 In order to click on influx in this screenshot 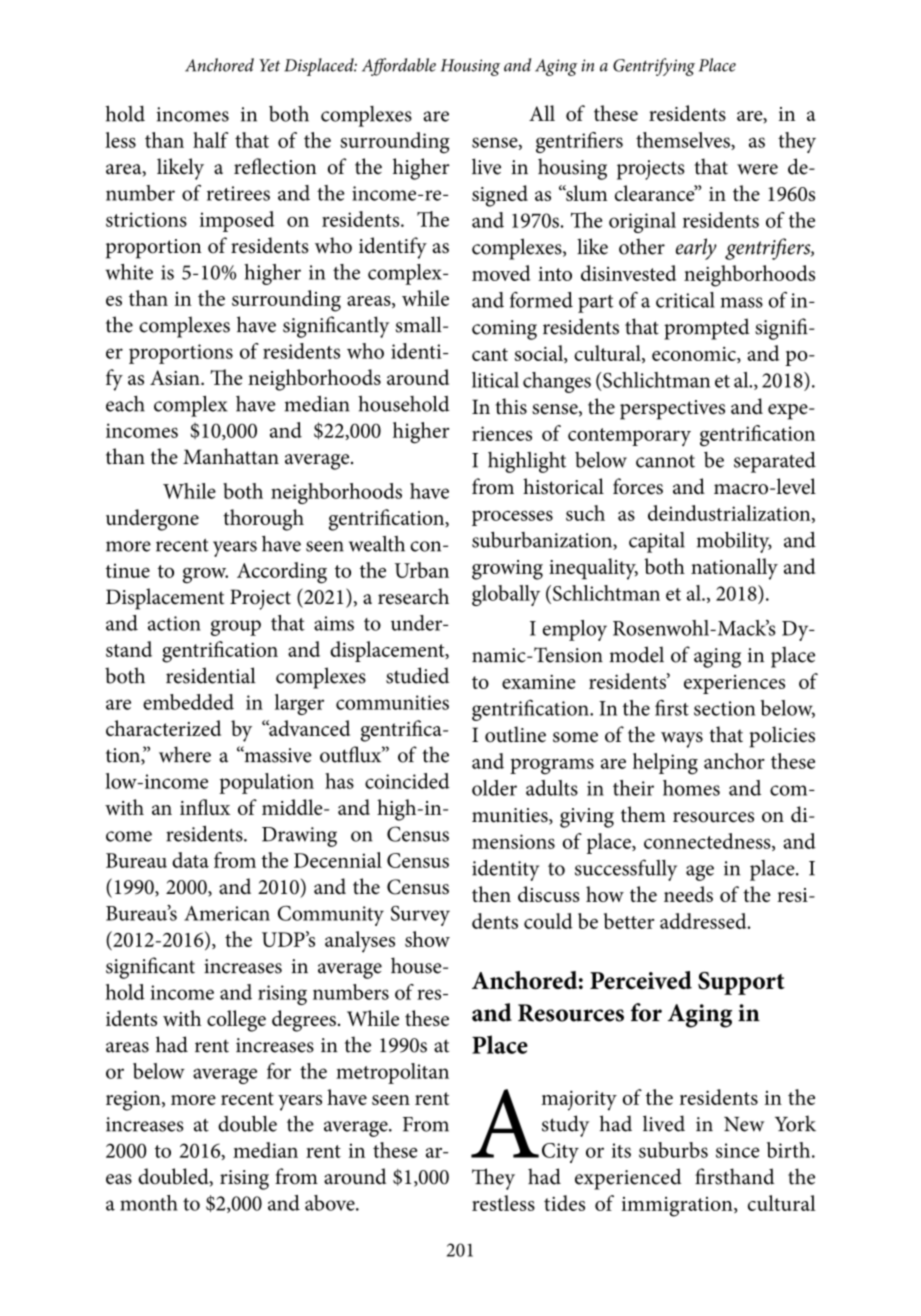, I will do `click(205, 807)`.
